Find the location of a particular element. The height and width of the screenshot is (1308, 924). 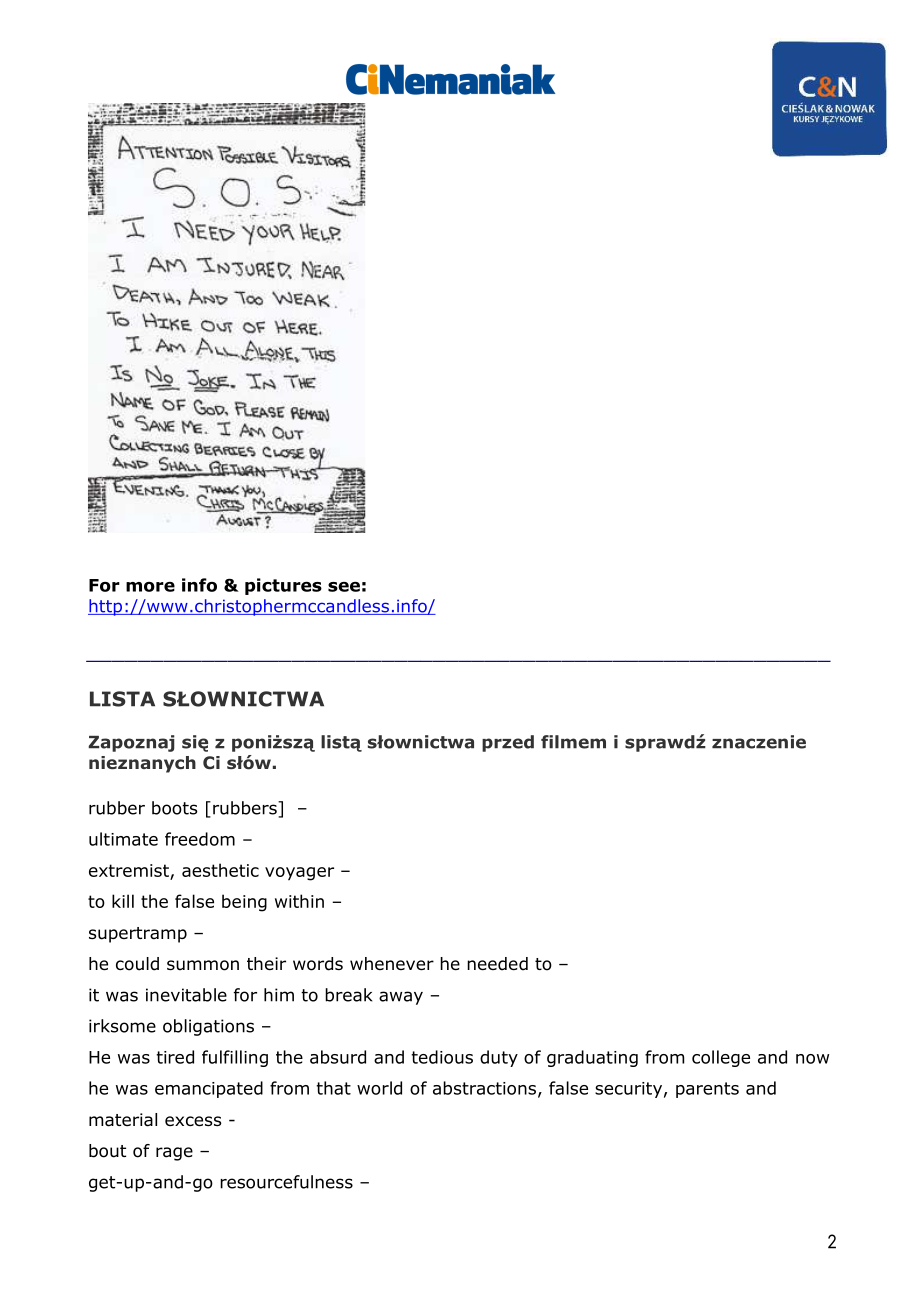

more is located at coordinates (150, 587).
